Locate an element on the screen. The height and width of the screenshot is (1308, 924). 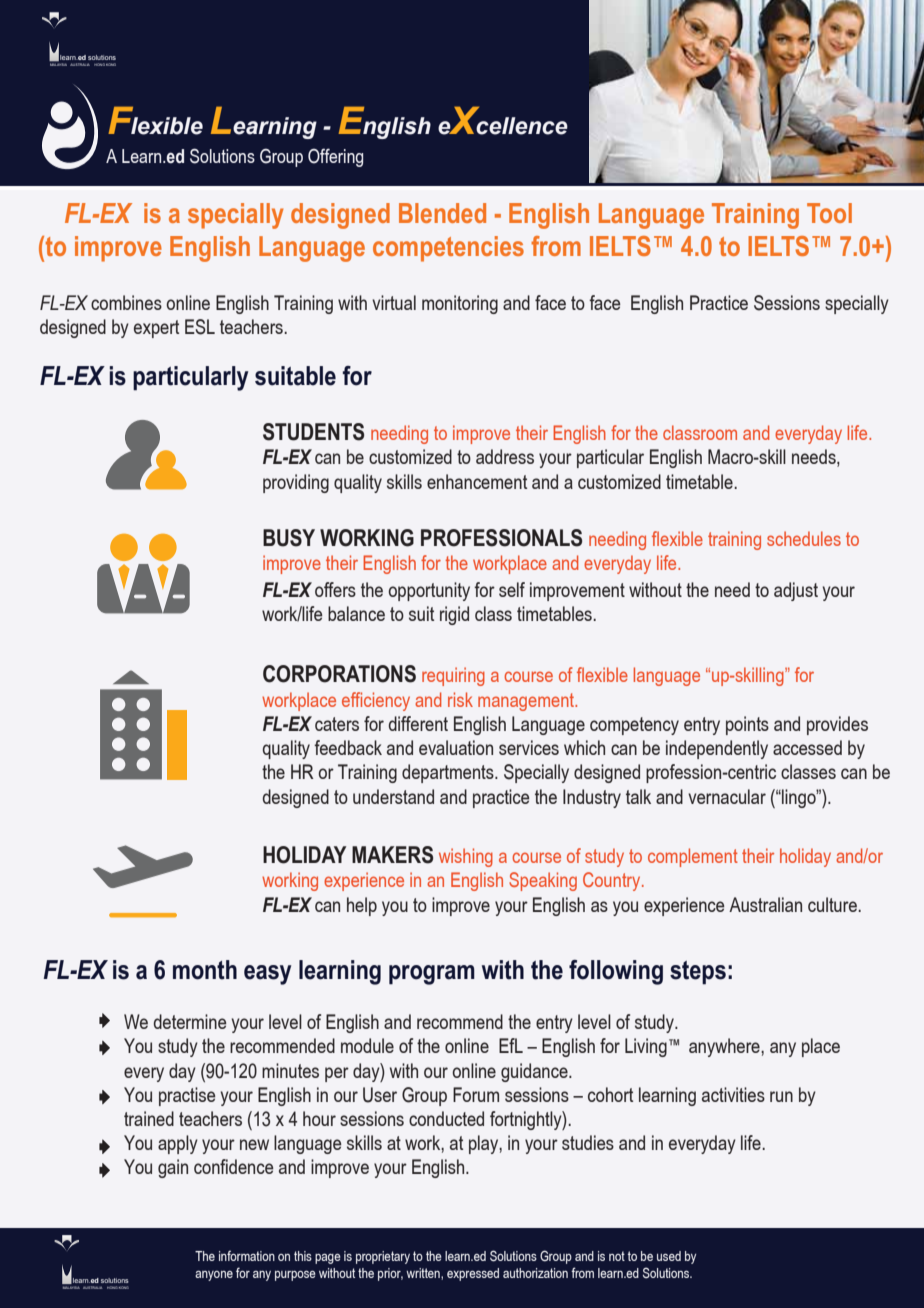
points is located at coordinates (747, 725).
